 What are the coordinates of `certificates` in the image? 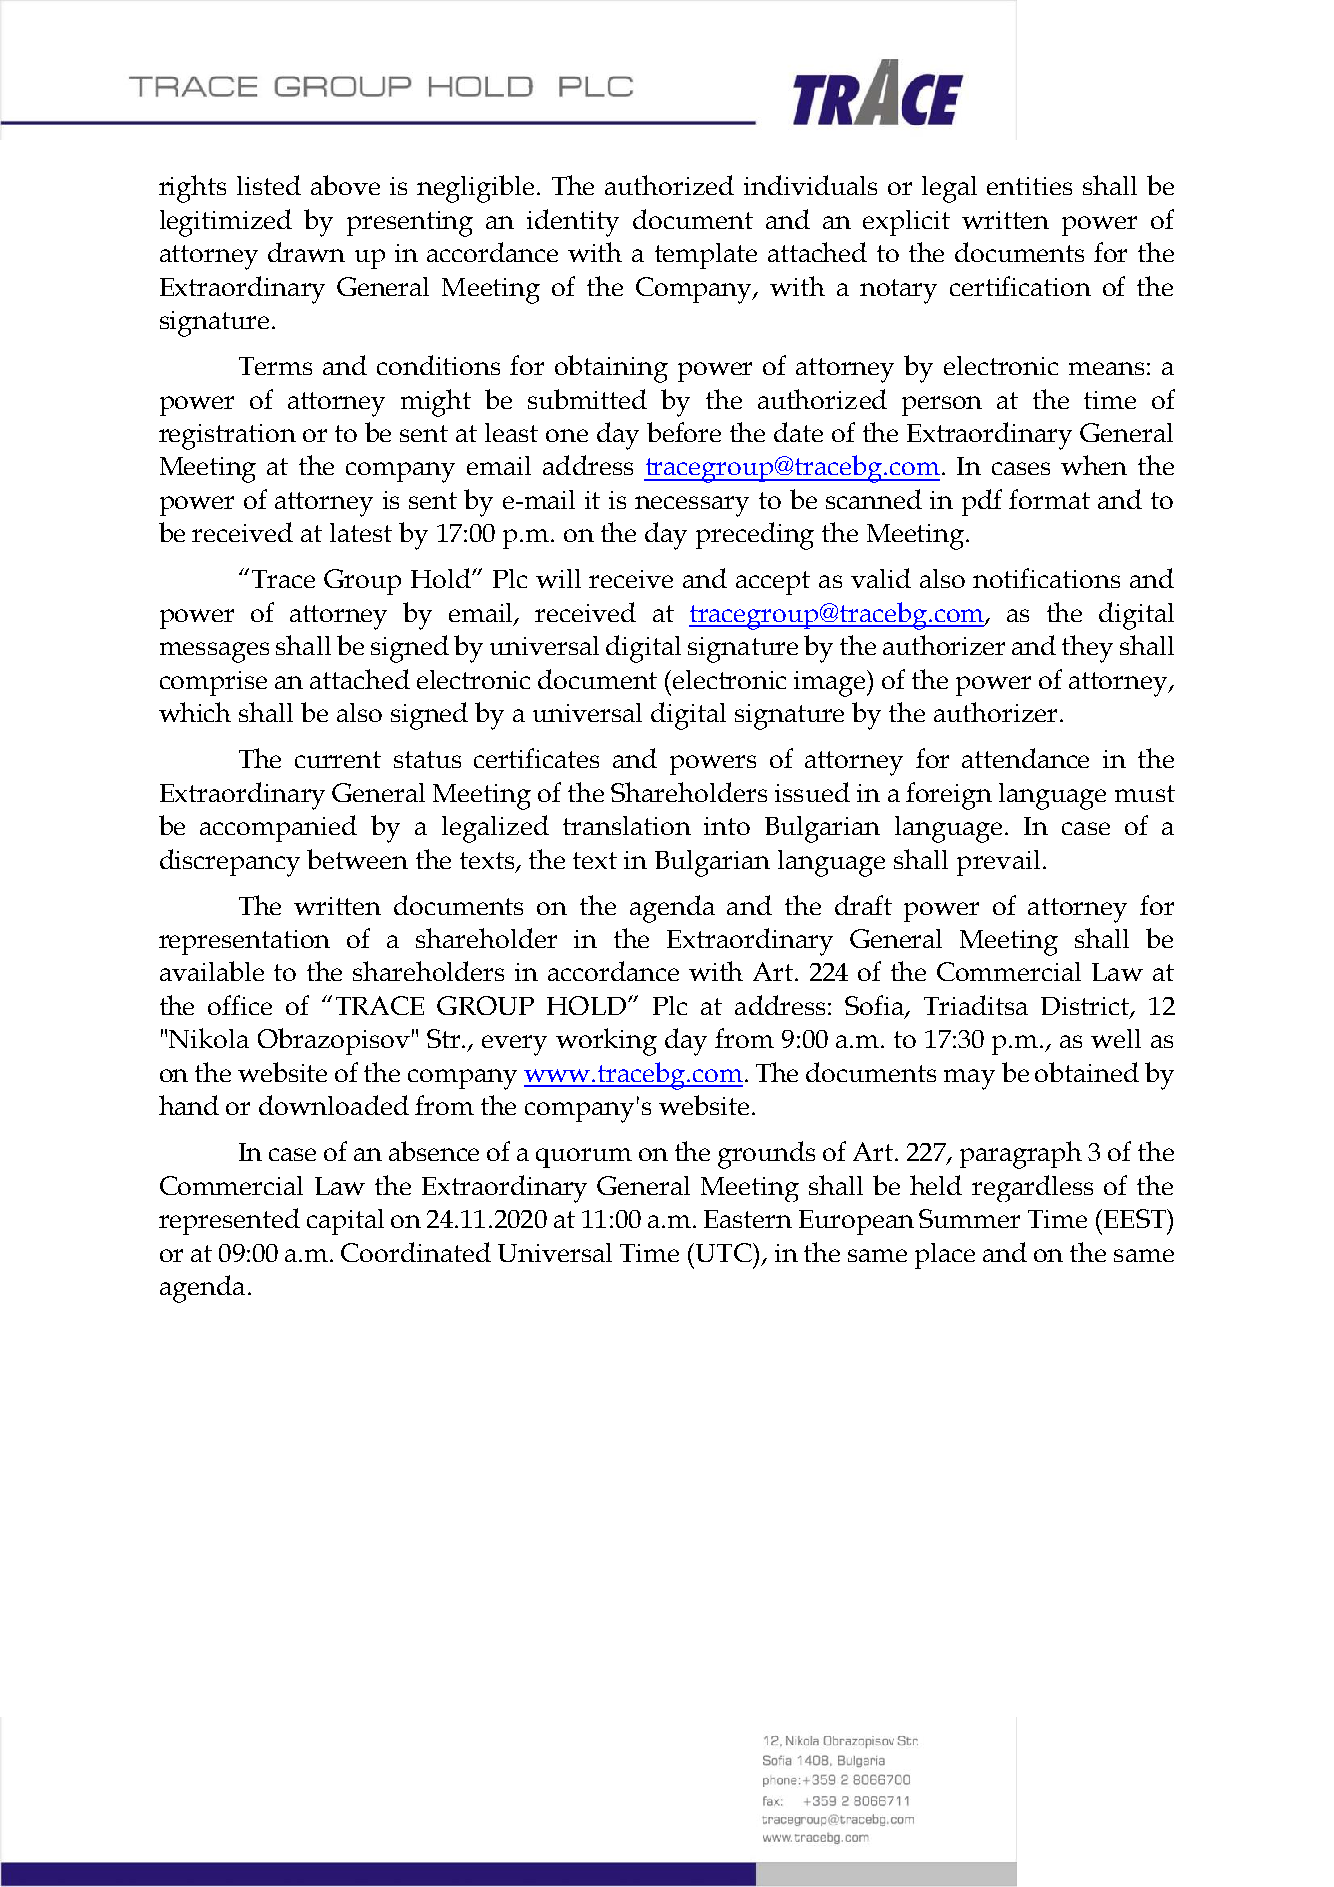 It's located at (536, 758).
